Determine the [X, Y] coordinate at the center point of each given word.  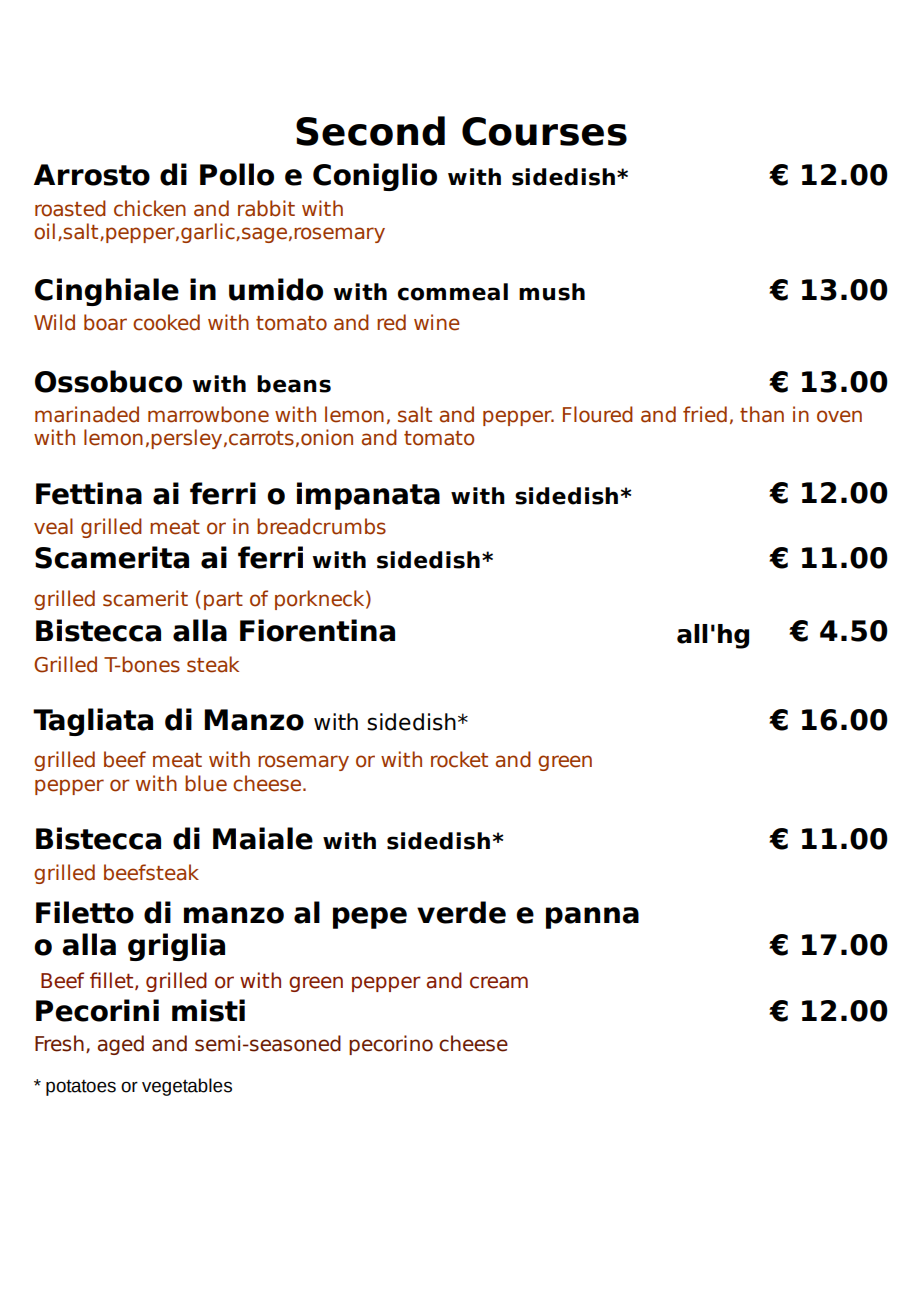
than [762, 414]
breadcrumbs [321, 526]
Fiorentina [317, 630]
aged [120, 1045]
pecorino [391, 1045]
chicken [150, 208]
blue [206, 783]
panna [592, 918]
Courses [544, 131]
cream [499, 982]
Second [370, 131]
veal [53, 526]
